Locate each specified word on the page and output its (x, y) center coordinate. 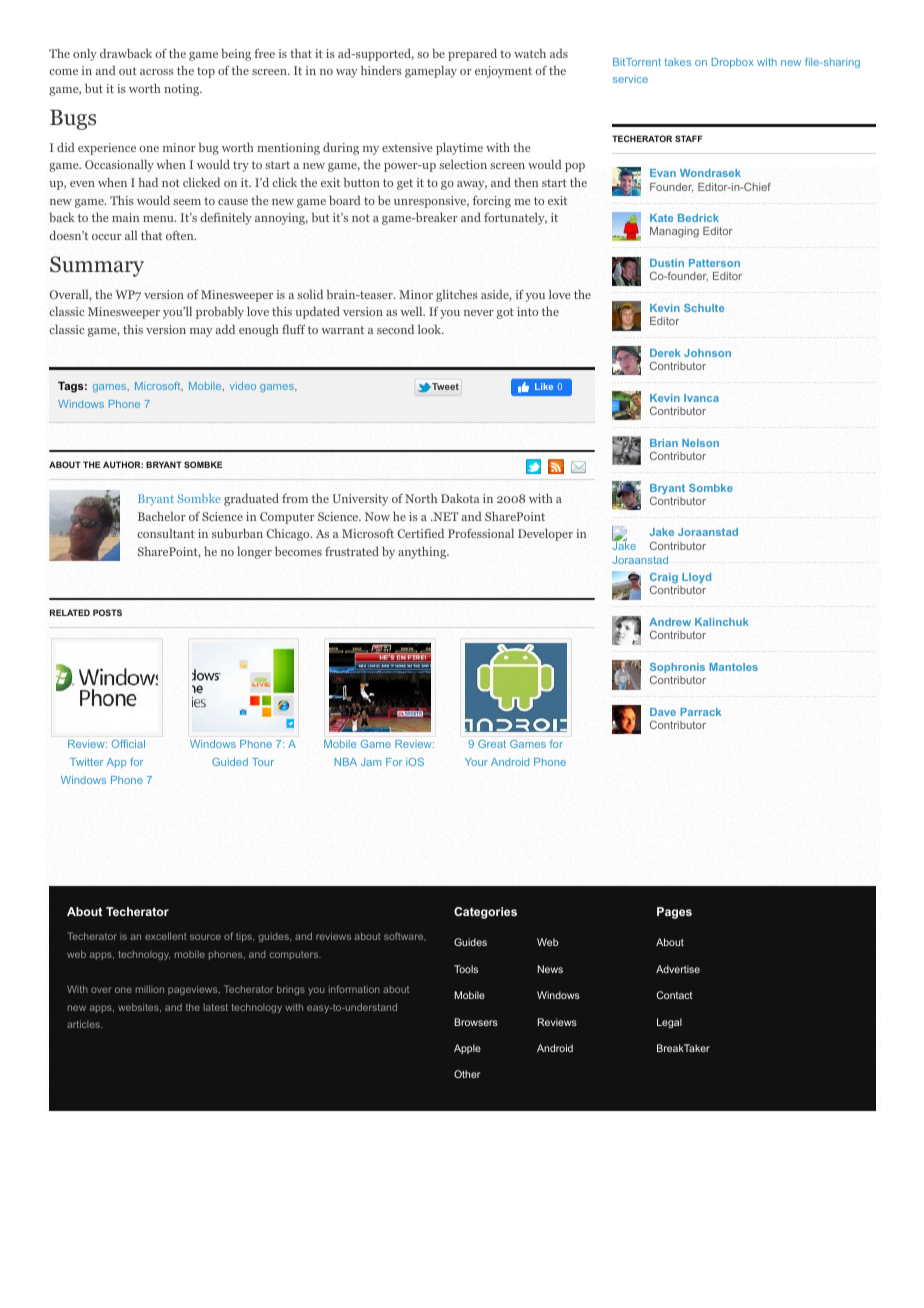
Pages (674, 913)
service (630, 79)
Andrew (670, 622)
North (421, 498)
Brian (664, 443)
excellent (166, 936)
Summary (97, 266)
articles (84, 1024)
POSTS (107, 612)
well (412, 311)
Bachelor (162, 516)
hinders (381, 70)
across (157, 72)
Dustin (667, 263)
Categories (485, 913)
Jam (371, 762)
